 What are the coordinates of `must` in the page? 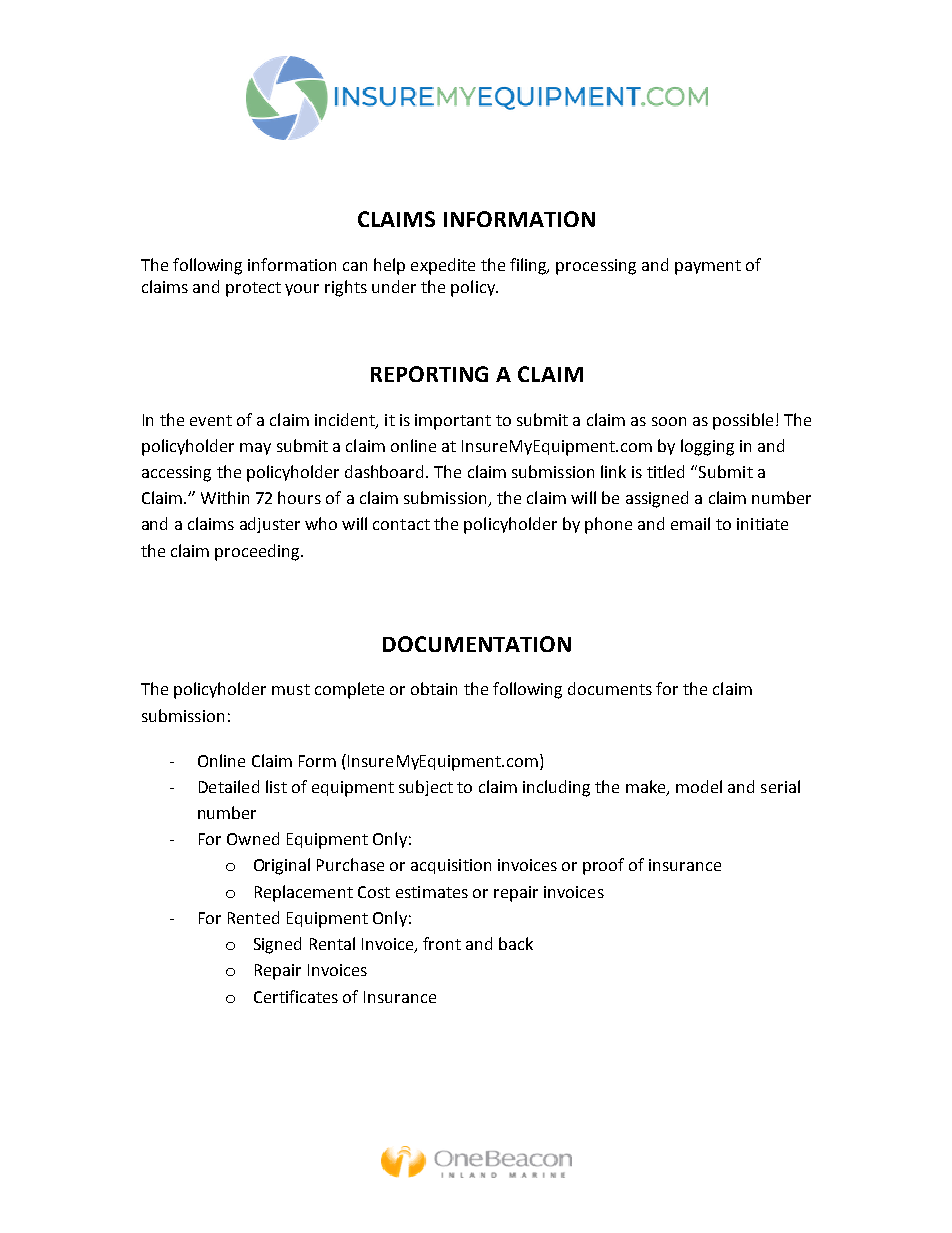 It's located at (291, 689).
